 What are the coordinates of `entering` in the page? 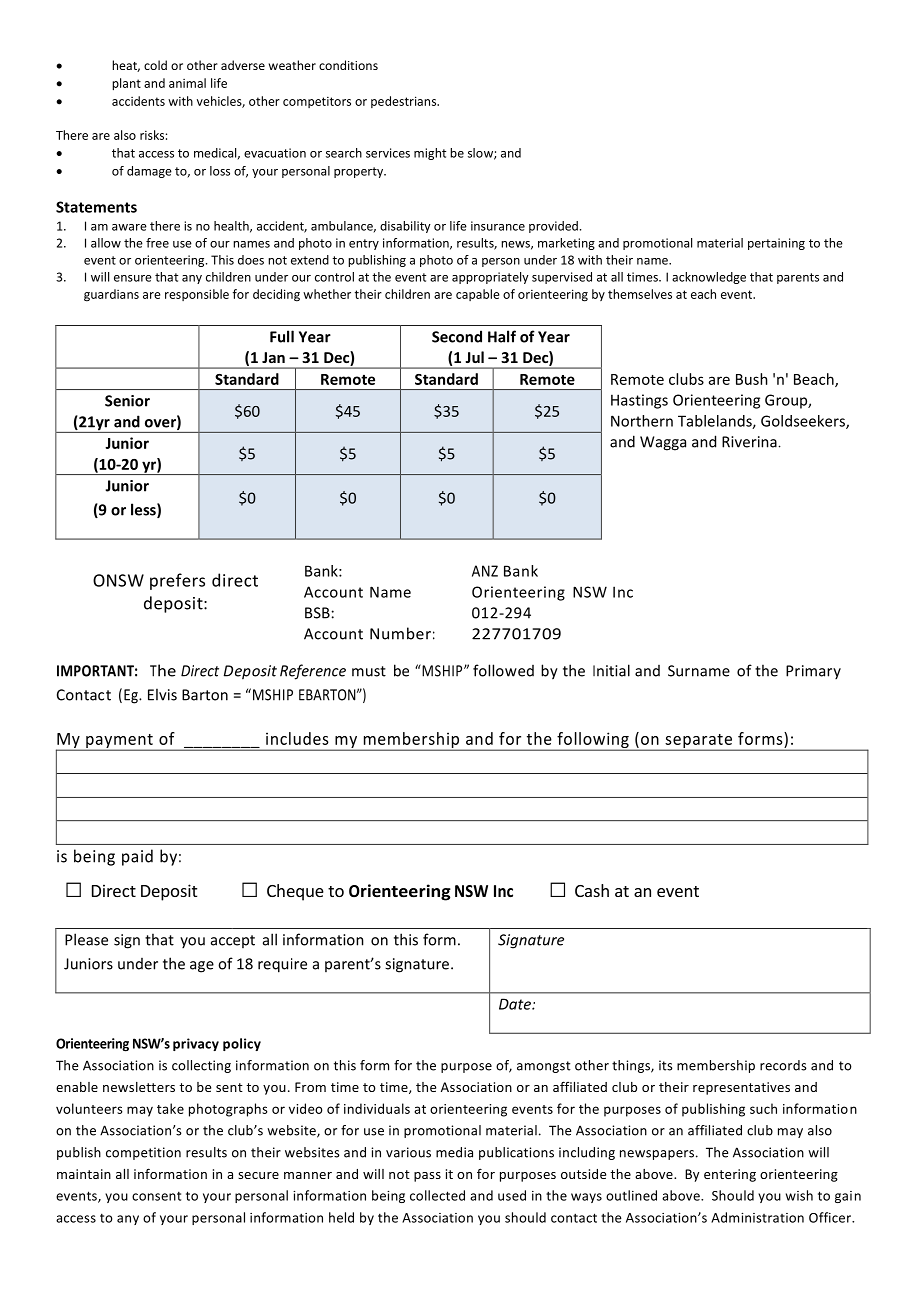 It's located at (730, 1175).
